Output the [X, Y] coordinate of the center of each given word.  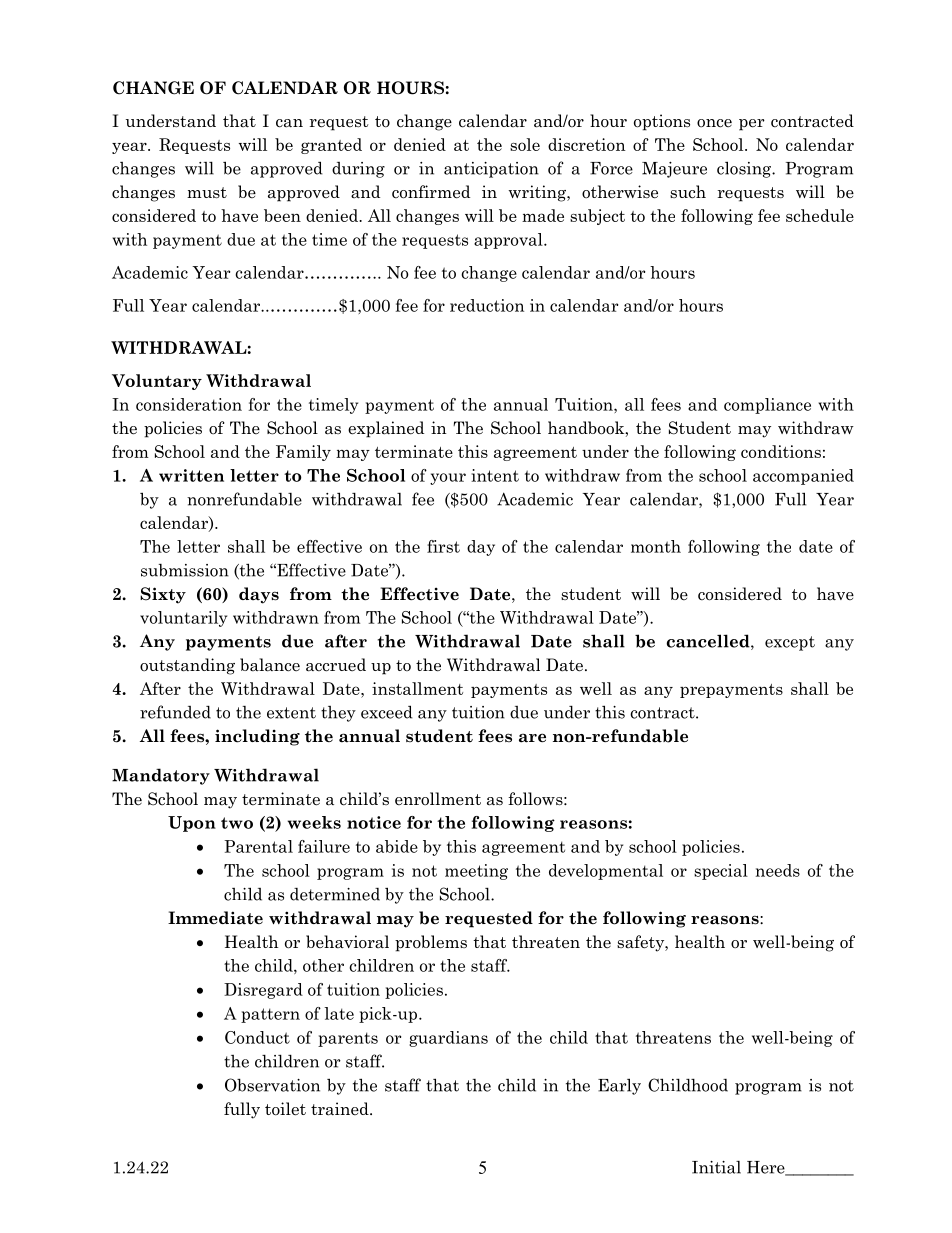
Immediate [215, 918]
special [721, 872]
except [790, 643]
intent [495, 475]
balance [270, 665]
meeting [476, 872]
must [207, 193]
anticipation [491, 170]
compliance [767, 406]
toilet [285, 1109]
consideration [189, 404]
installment [417, 688]
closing [745, 169]
